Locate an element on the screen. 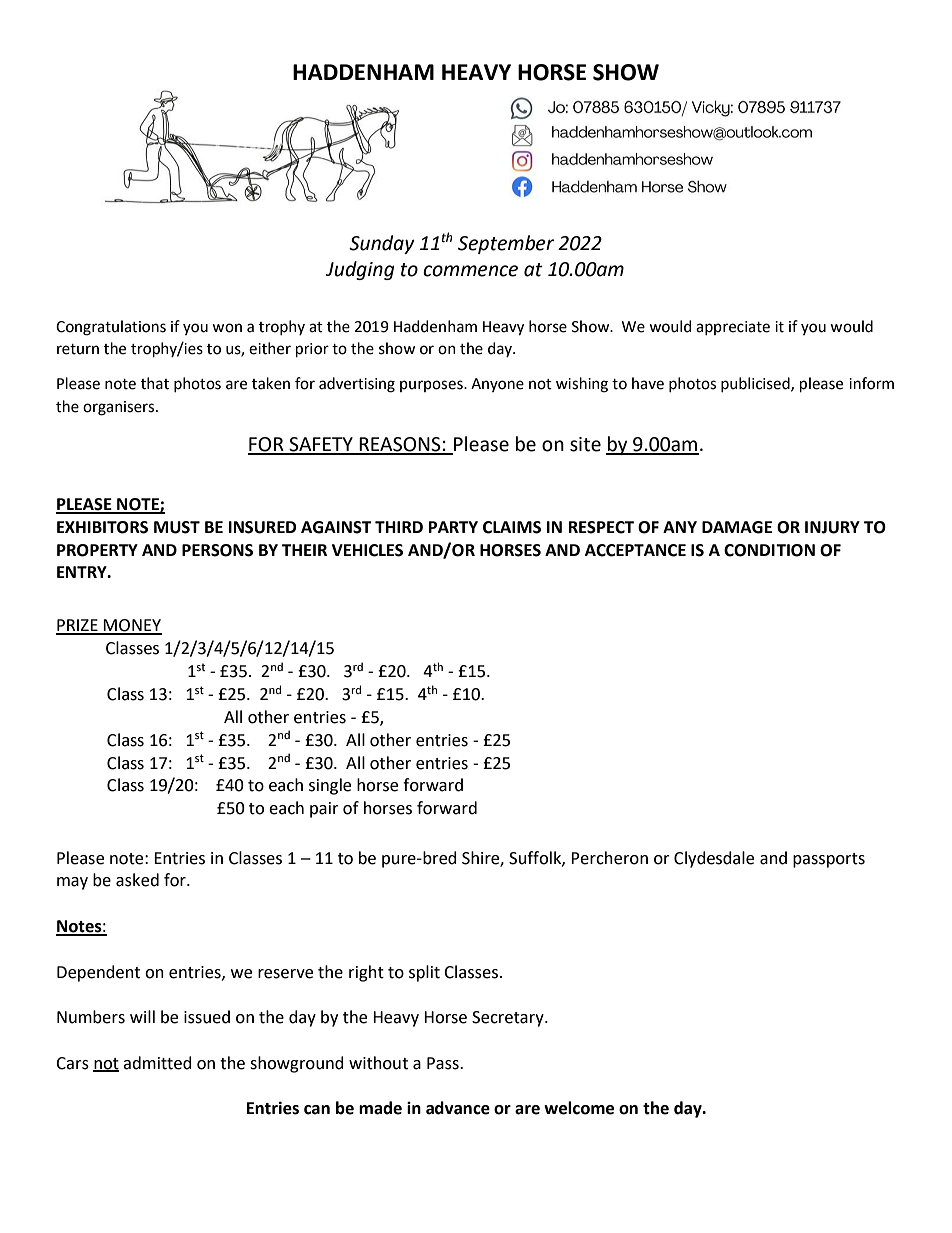 Image resolution: width=952 pixels, height=1233 pixels. Percheron is located at coordinates (609, 858).
